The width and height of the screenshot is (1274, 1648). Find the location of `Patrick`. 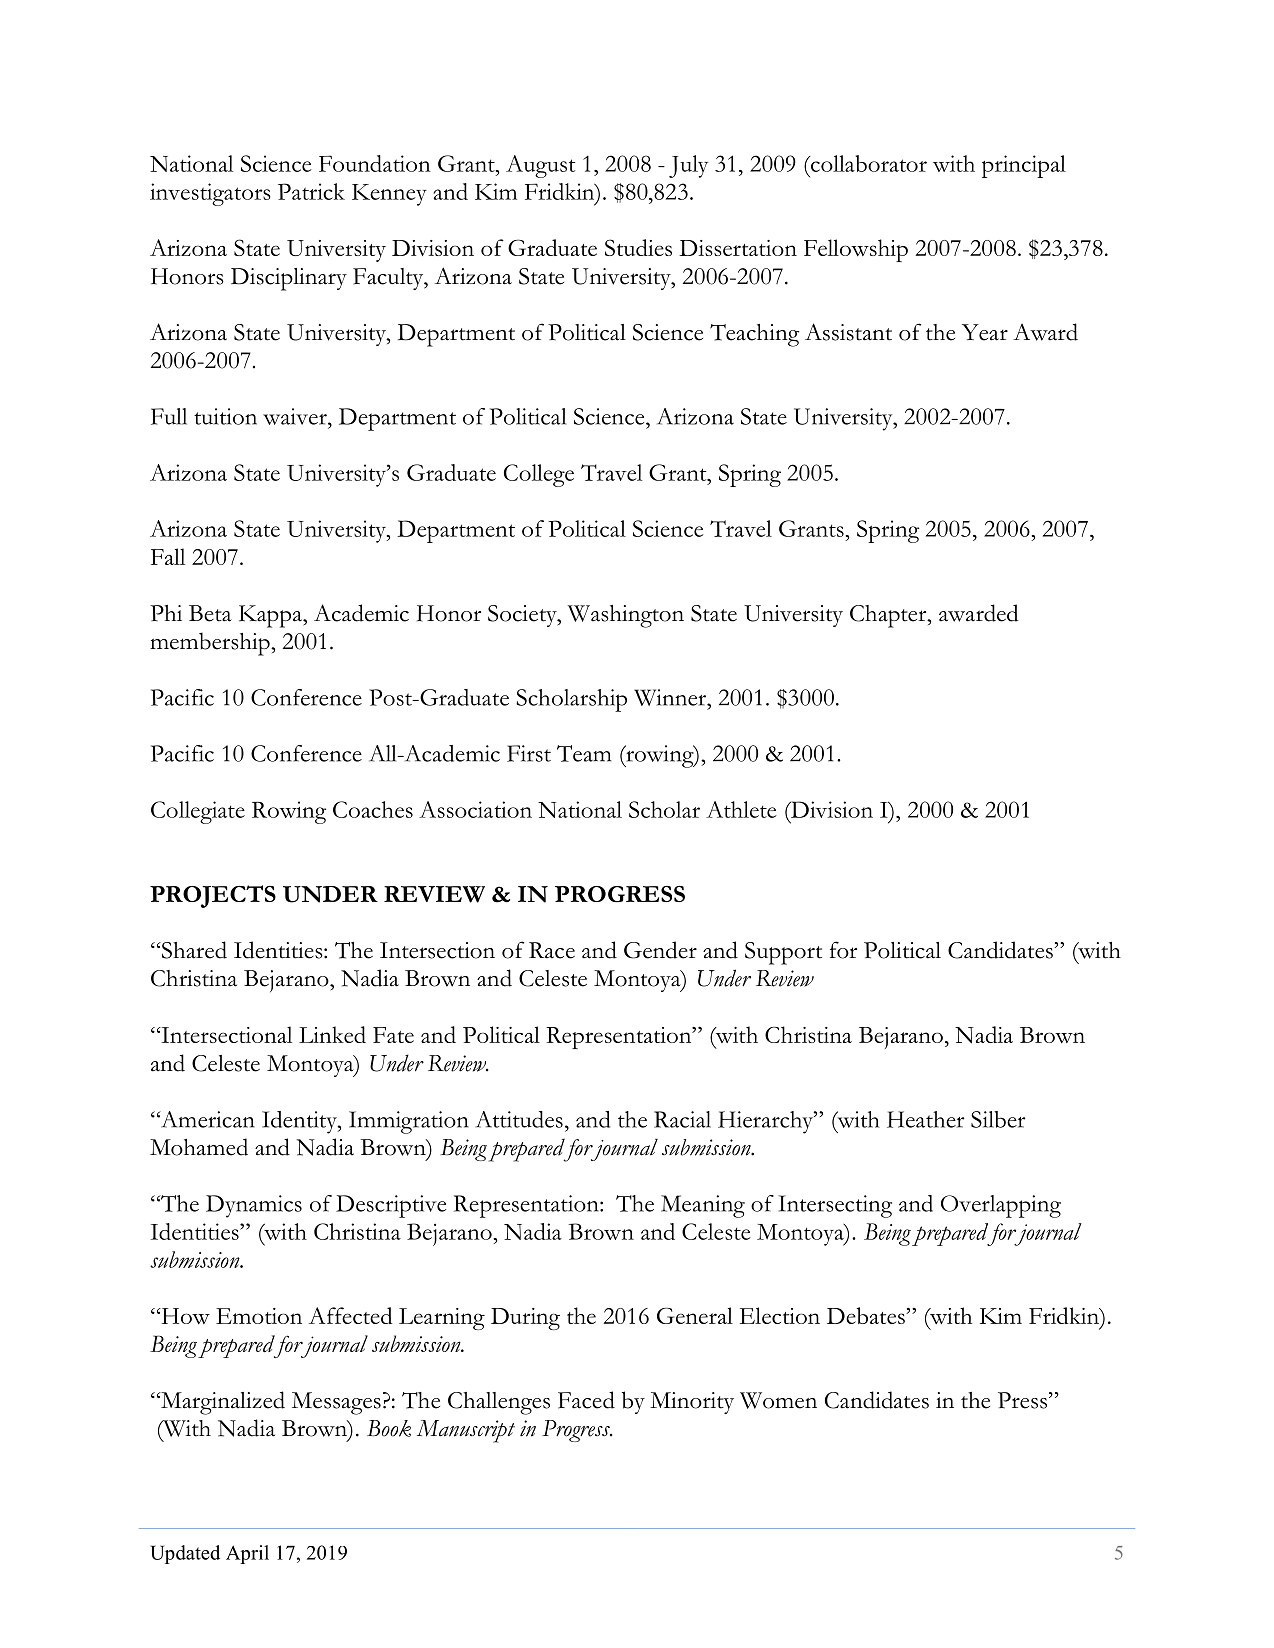

Patrick is located at coordinates (311, 191).
